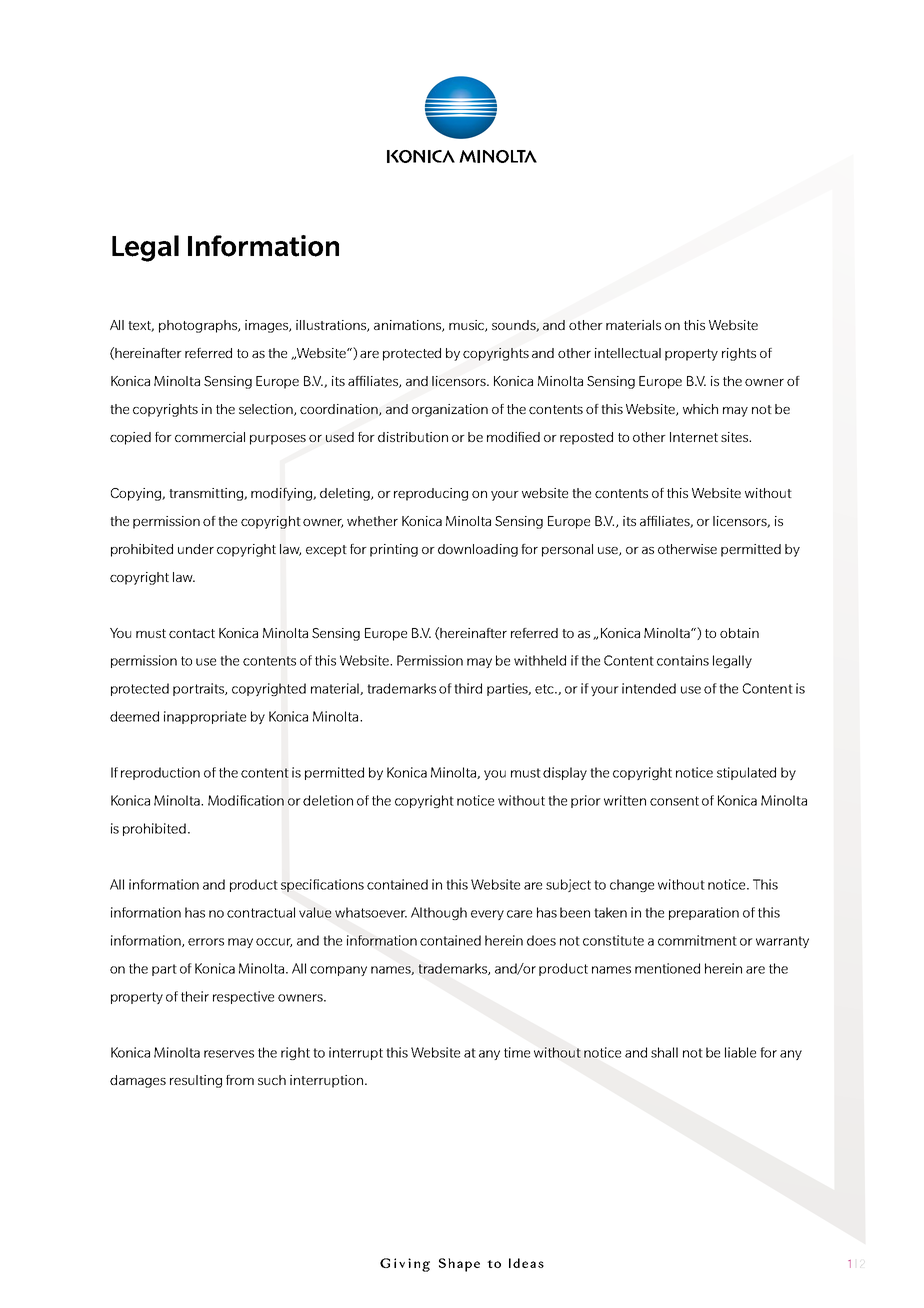 The height and width of the screenshot is (1308, 924). Describe the element at coordinates (267, 410) in the screenshot. I see `selection` at that location.
